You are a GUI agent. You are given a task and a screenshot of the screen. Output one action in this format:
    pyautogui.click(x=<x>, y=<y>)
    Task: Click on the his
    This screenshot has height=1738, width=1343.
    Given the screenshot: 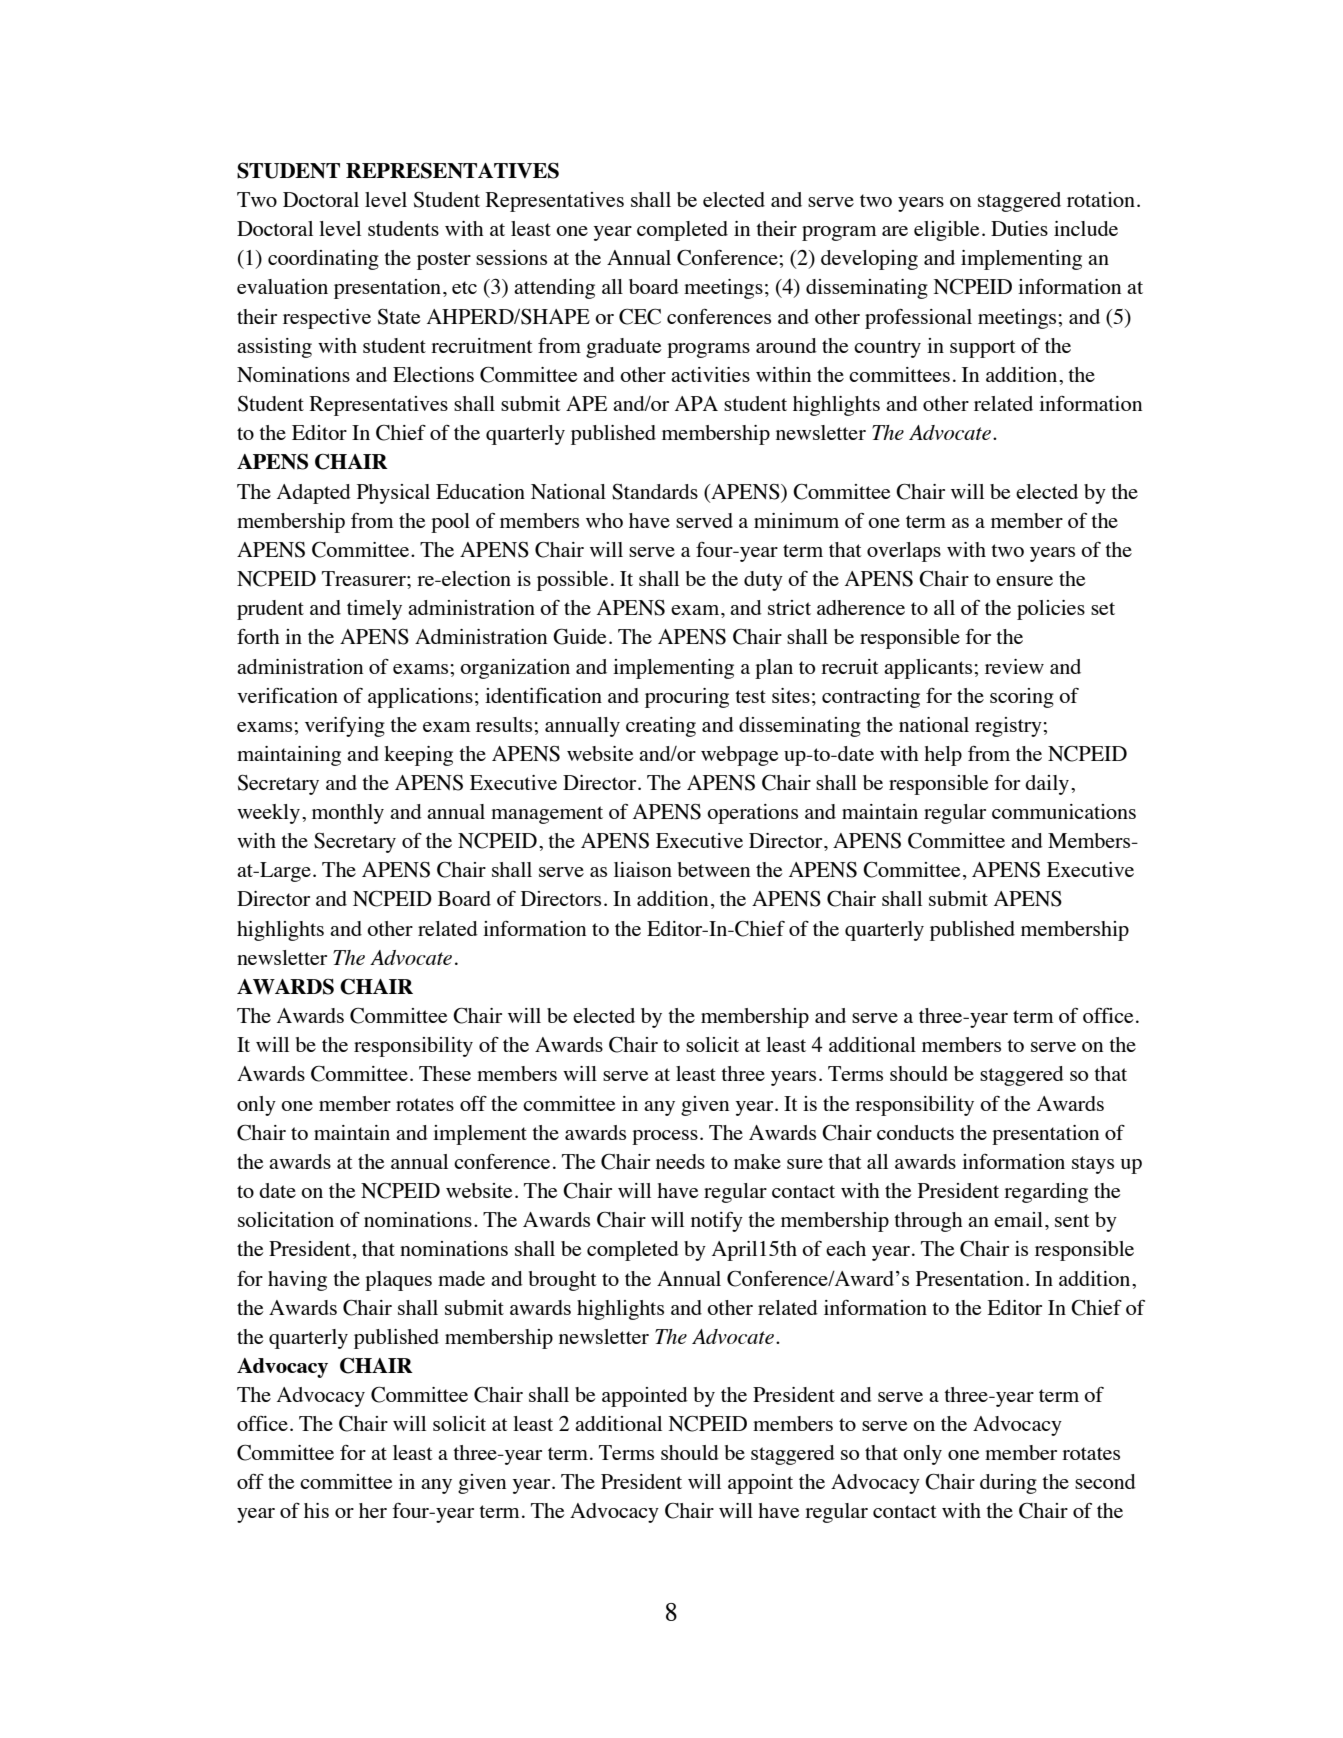 What is the action you would take?
    pyautogui.click(x=316, y=1510)
